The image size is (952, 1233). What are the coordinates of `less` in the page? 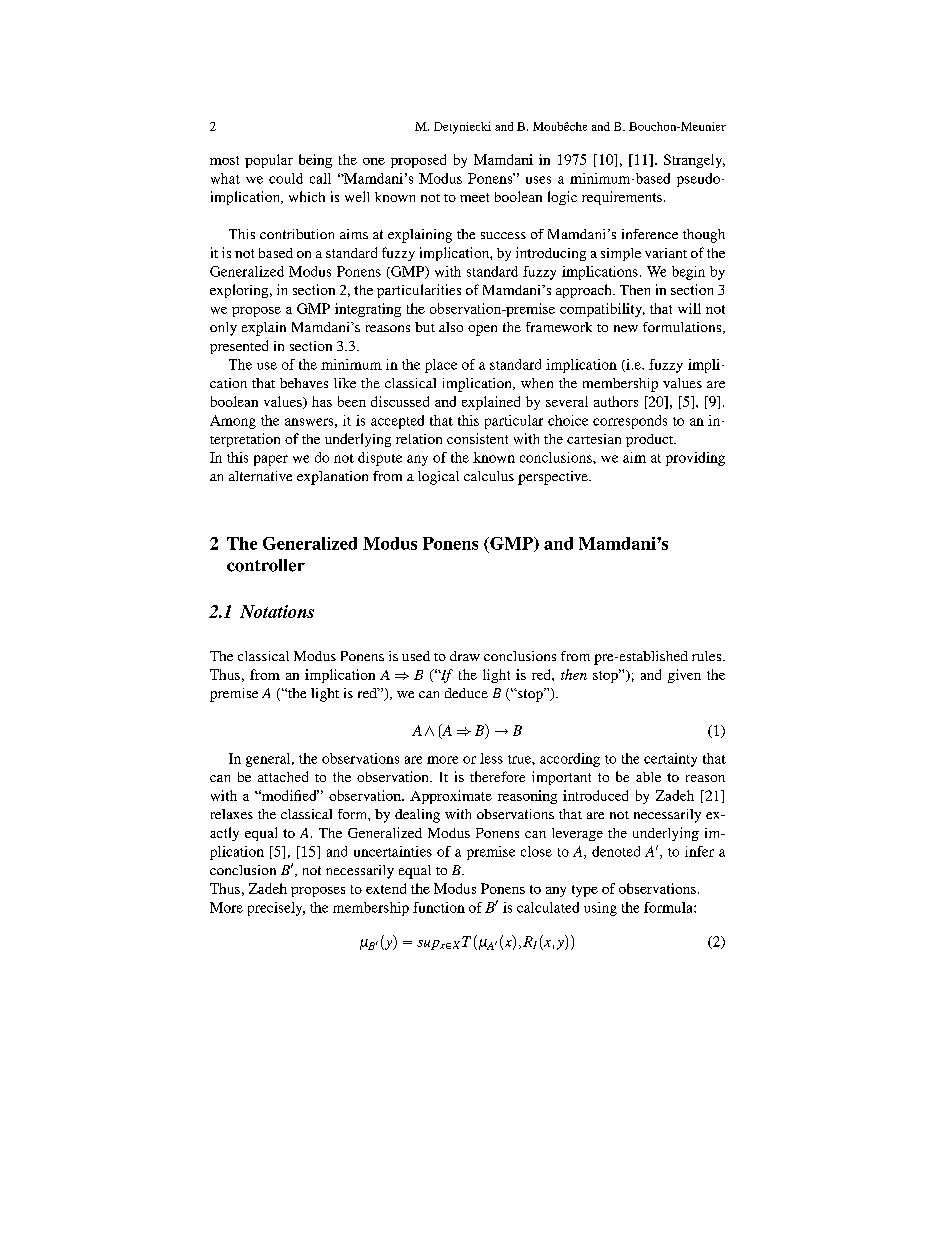 It's located at (491, 758).
